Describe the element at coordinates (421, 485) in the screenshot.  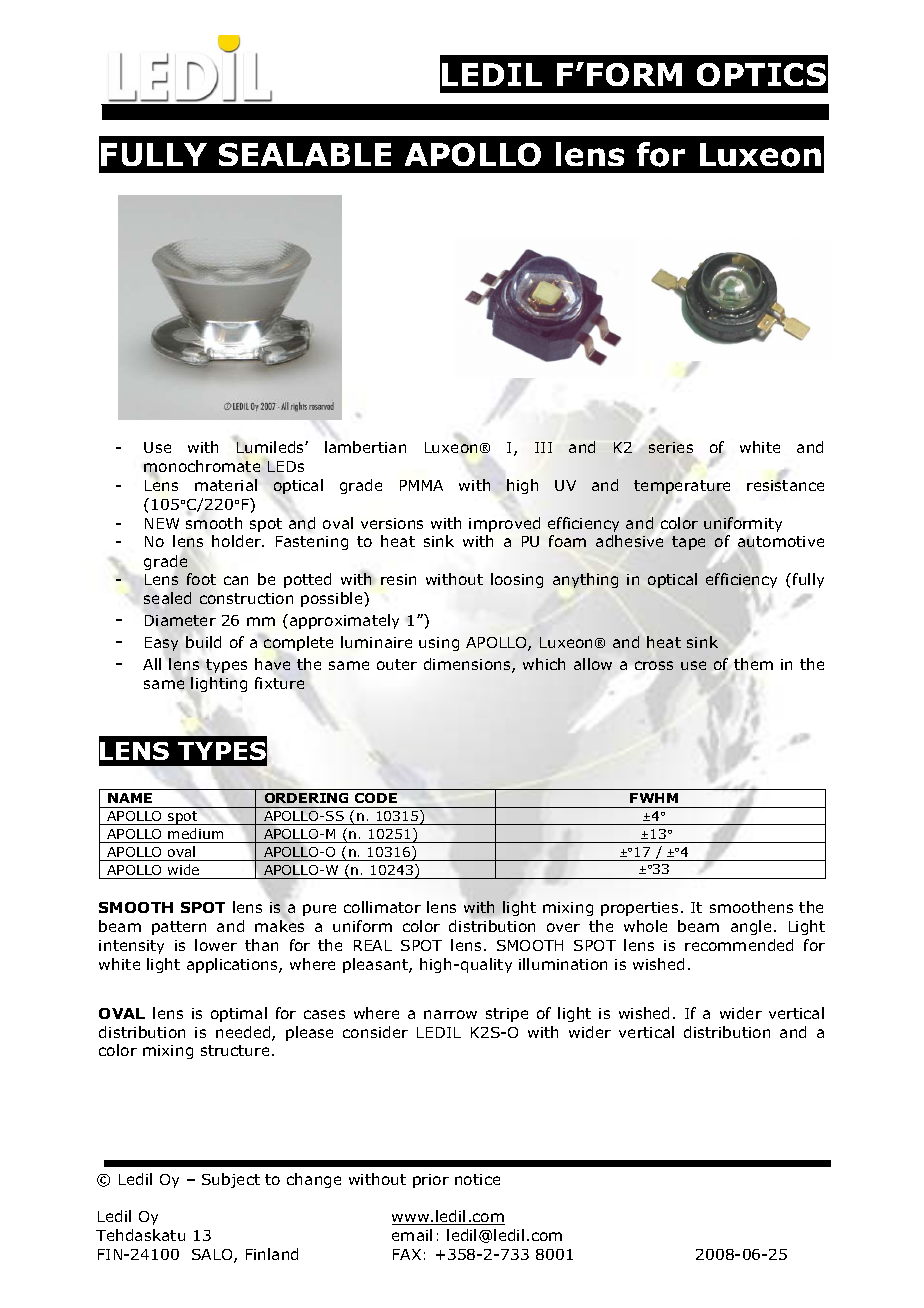
I see `PMMA` at that location.
